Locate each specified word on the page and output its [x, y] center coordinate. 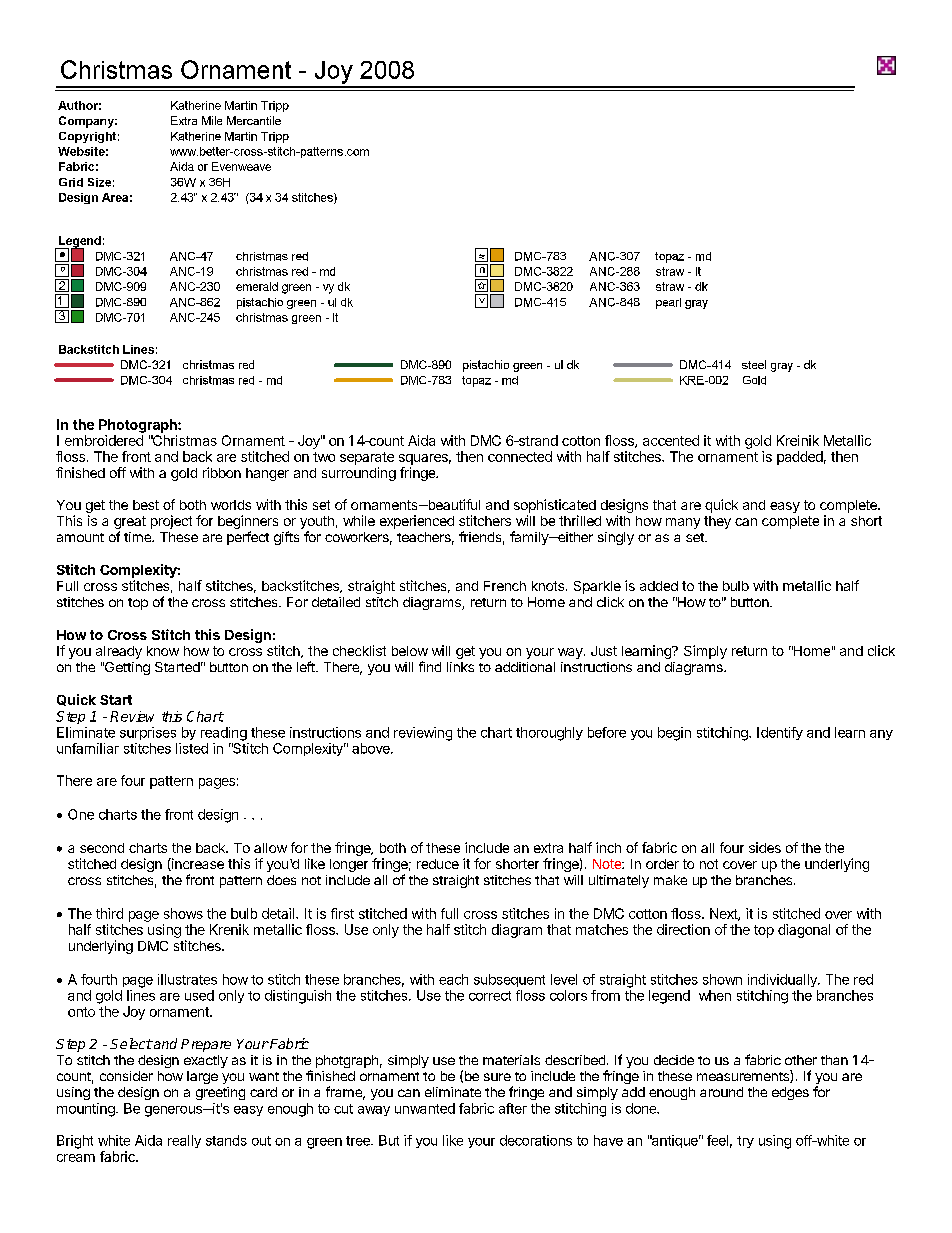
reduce [438, 864]
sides [765, 847]
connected [520, 456]
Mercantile [254, 120]
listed [192, 748]
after [513, 1108]
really [184, 1141]
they [717, 522]
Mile [212, 120]
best [146, 505]
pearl [668, 303]
